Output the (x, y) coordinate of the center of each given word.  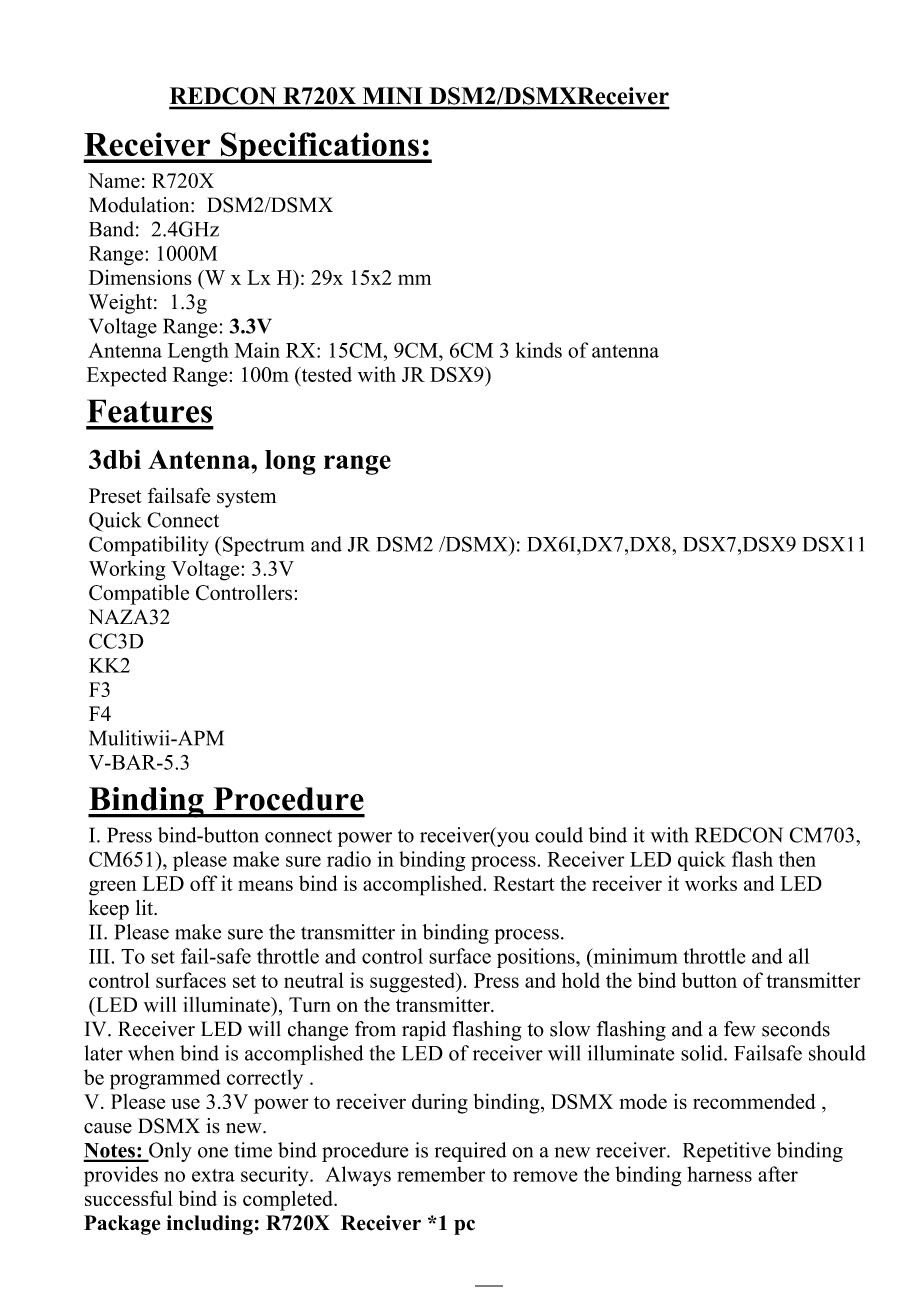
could (559, 835)
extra (213, 1175)
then (797, 859)
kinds (539, 350)
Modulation (140, 205)
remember (441, 1174)
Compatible (139, 595)
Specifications (319, 147)
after (778, 1174)
